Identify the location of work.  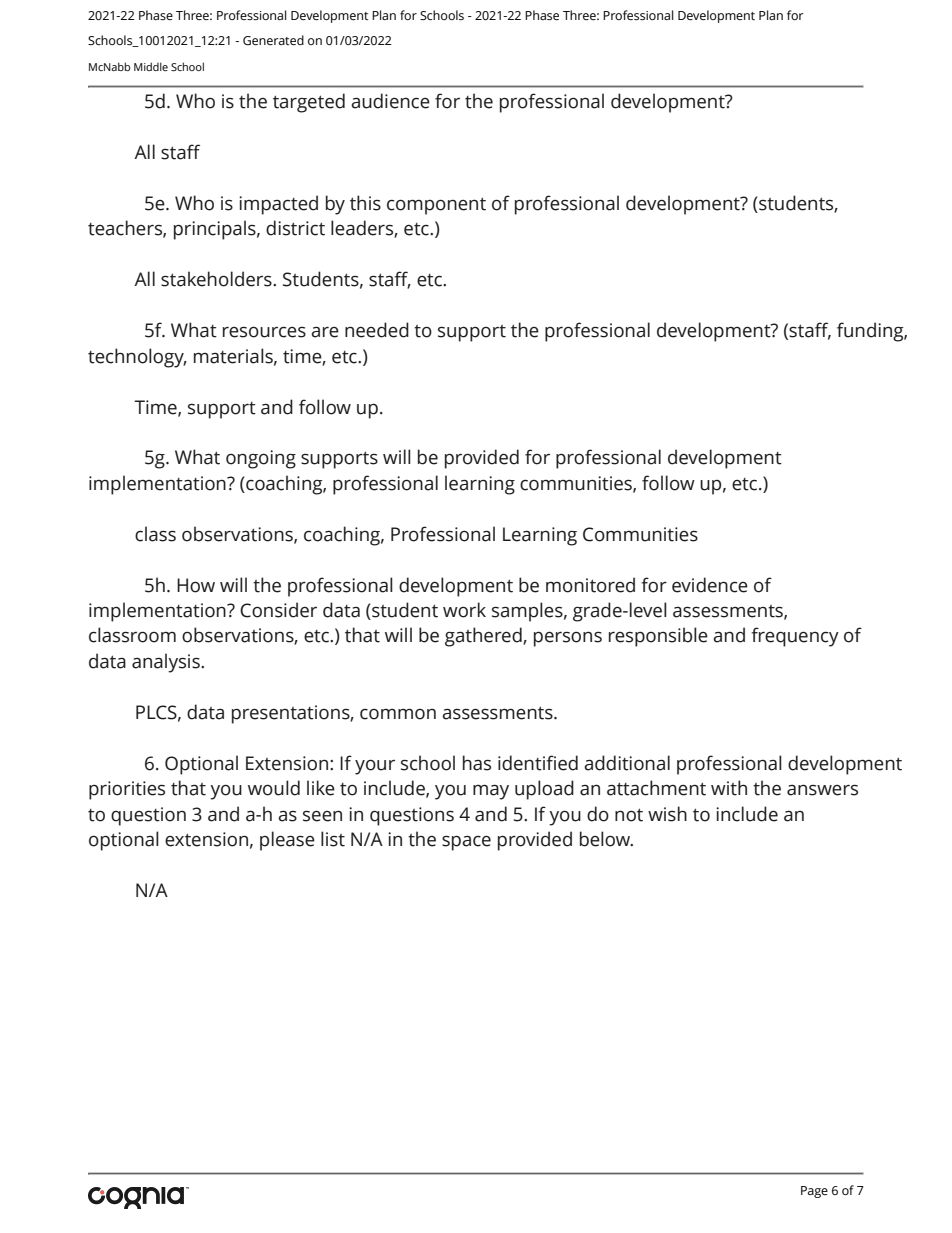
(464, 610).
